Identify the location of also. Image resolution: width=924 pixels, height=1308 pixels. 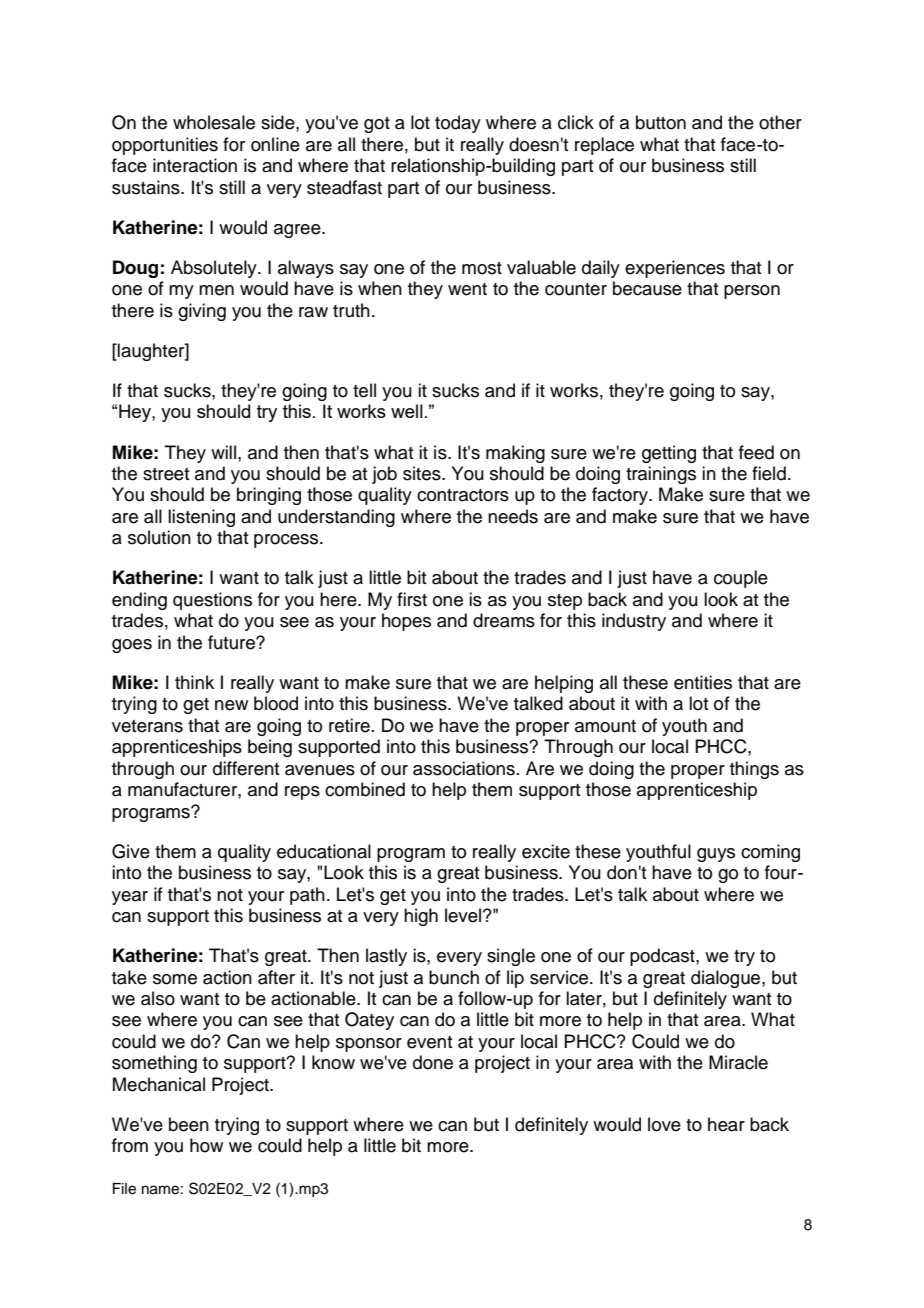
(158, 998).
